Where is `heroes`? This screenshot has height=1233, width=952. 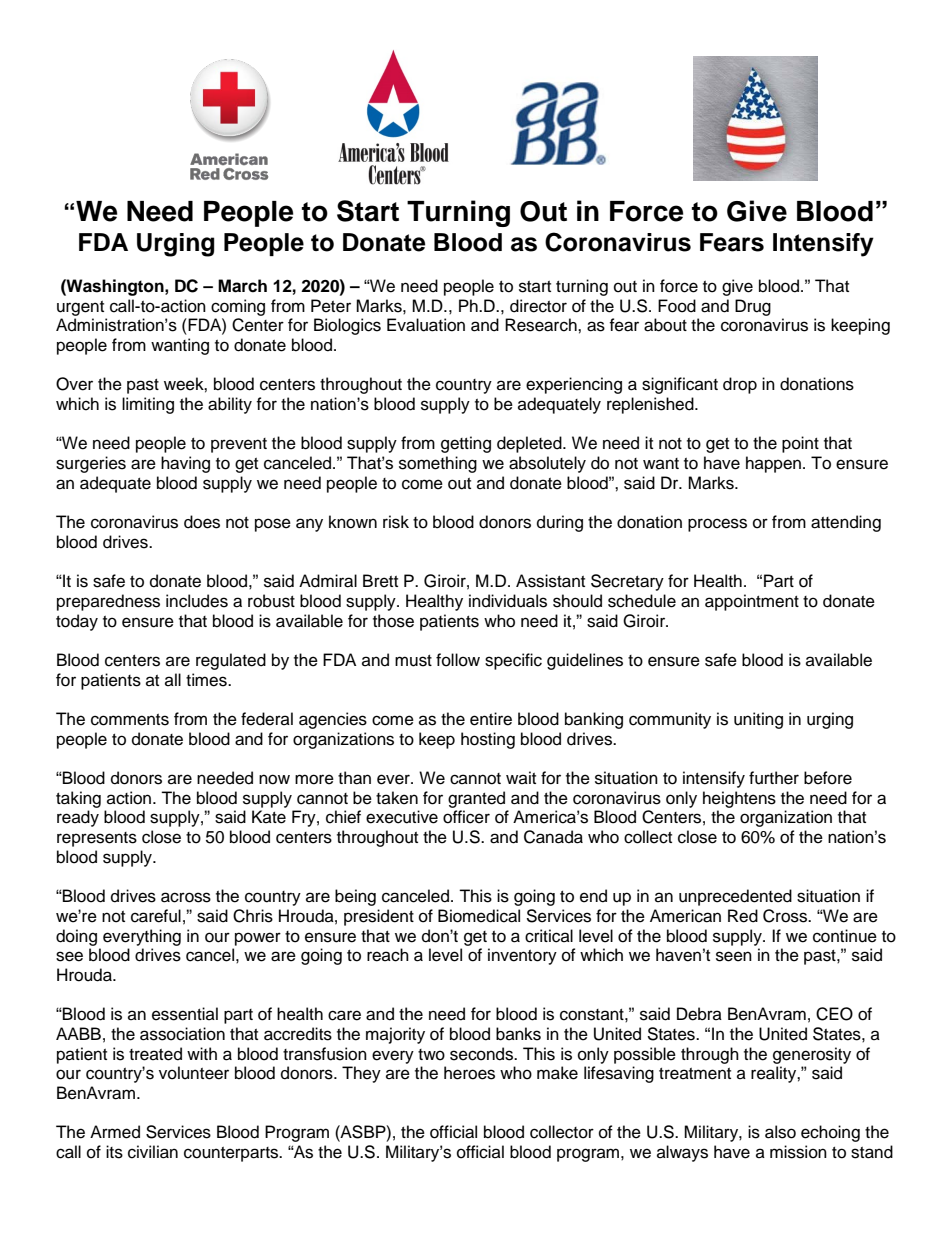 heroes is located at coordinates (469, 1073).
